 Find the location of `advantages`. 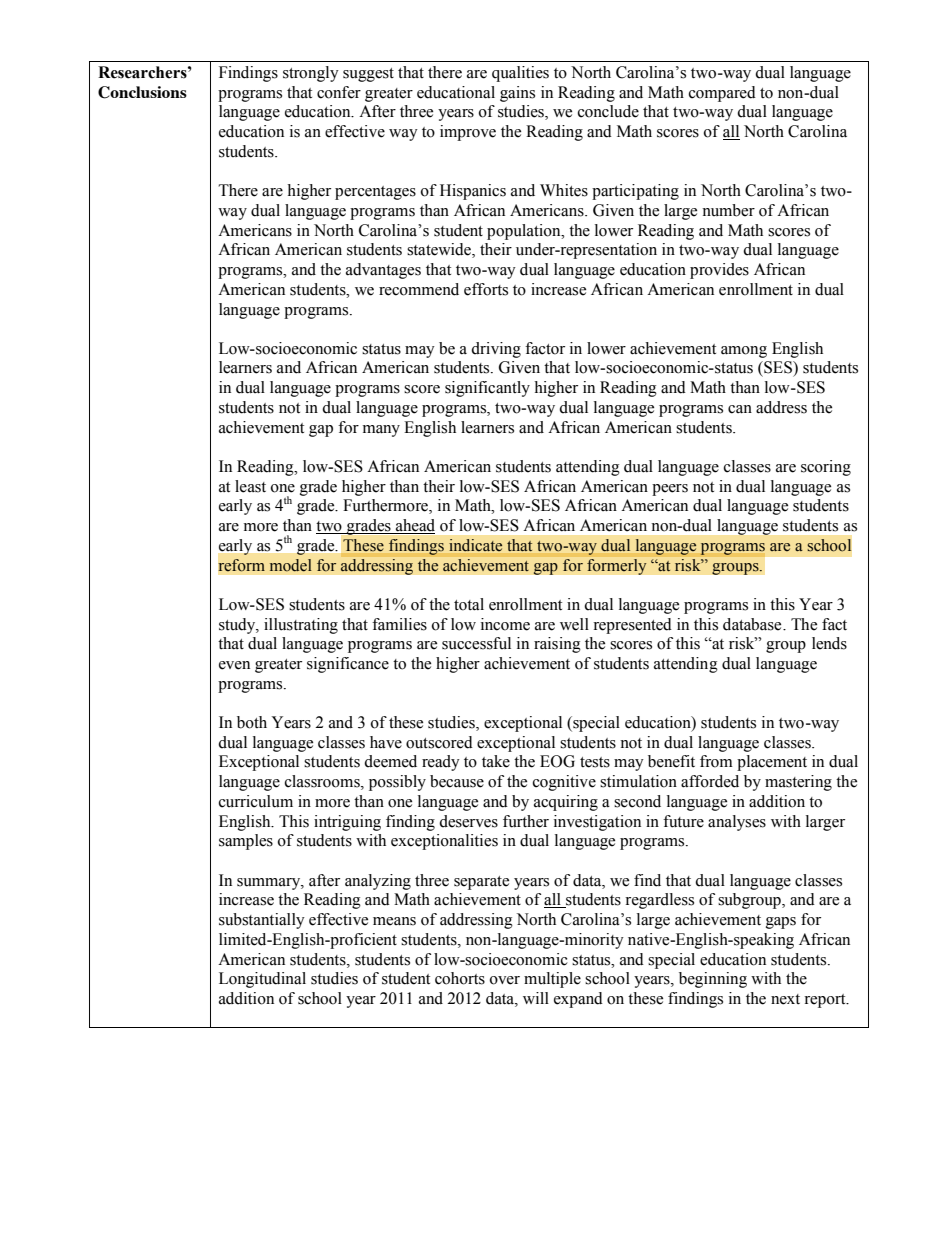

advantages is located at coordinates (383, 271).
